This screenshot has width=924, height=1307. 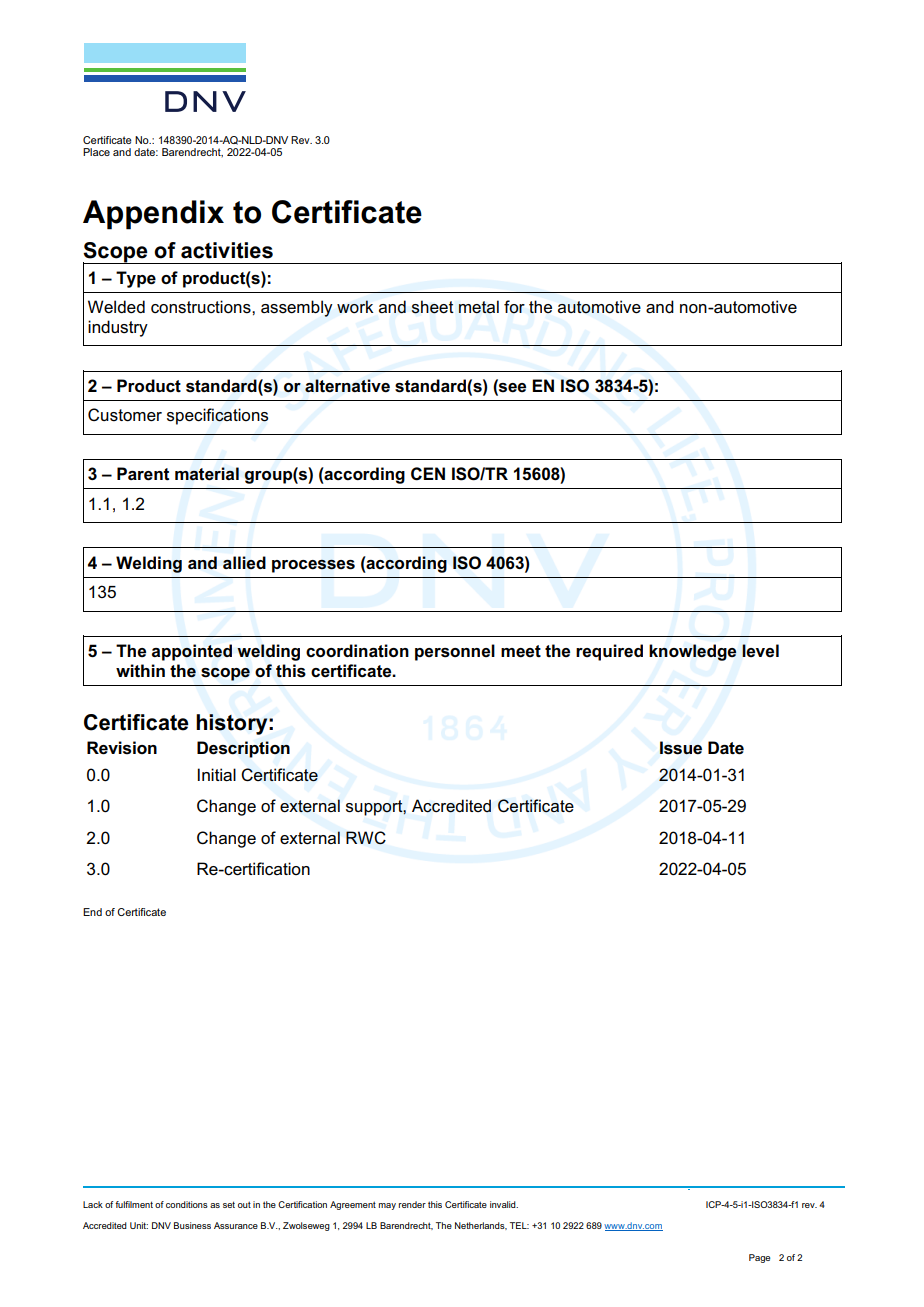 What do you see at coordinates (681, 748) in the screenshot?
I see `Issue` at bounding box center [681, 748].
